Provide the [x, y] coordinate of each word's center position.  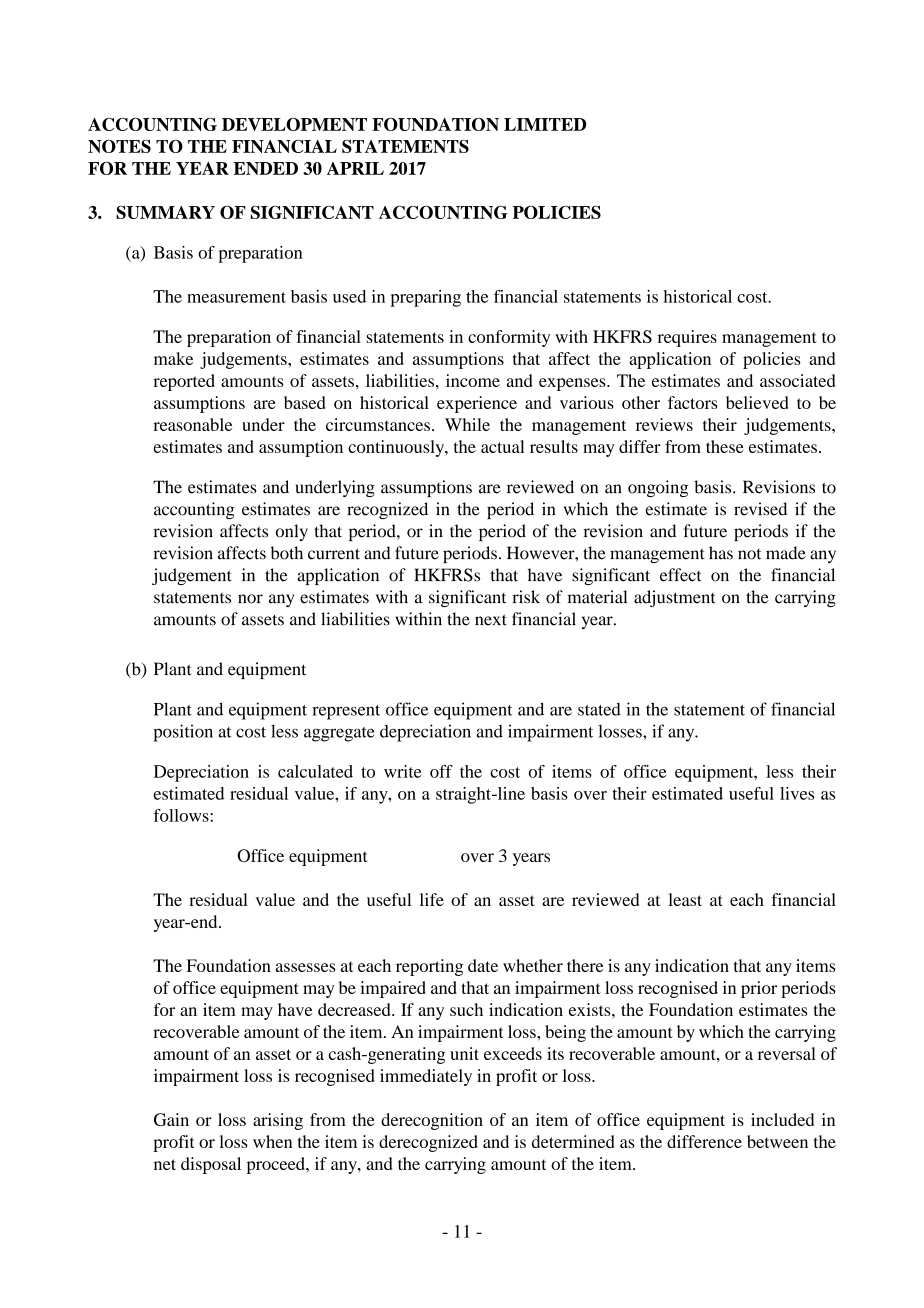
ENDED [265, 168]
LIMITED [545, 124]
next [491, 620]
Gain [171, 1119]
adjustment [674, 598]
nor [250, 599]
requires [687, 338]
